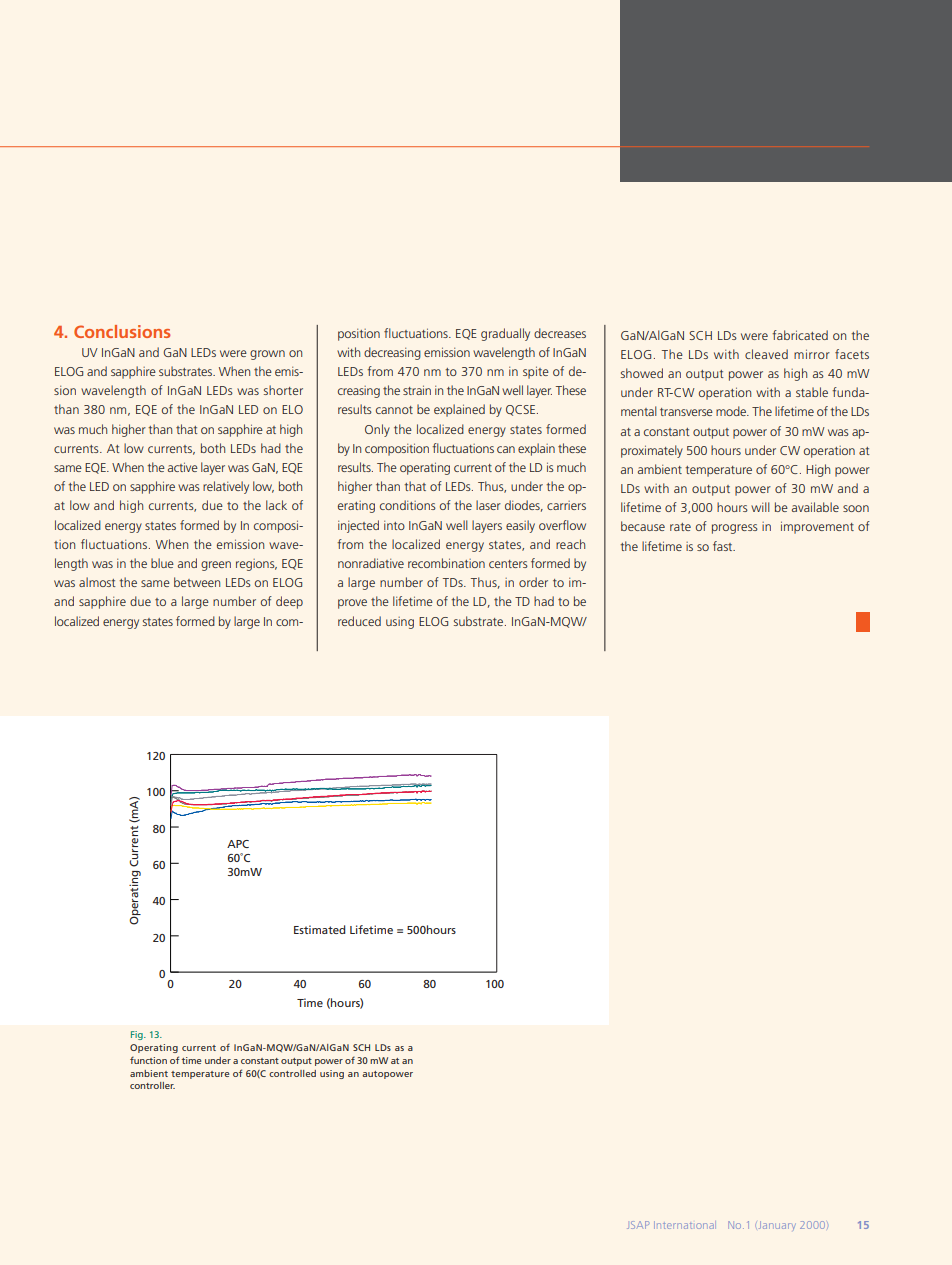 The width and height of the screenshot is (952, 1265). I want to click on Estimated, so click(319, 929).
